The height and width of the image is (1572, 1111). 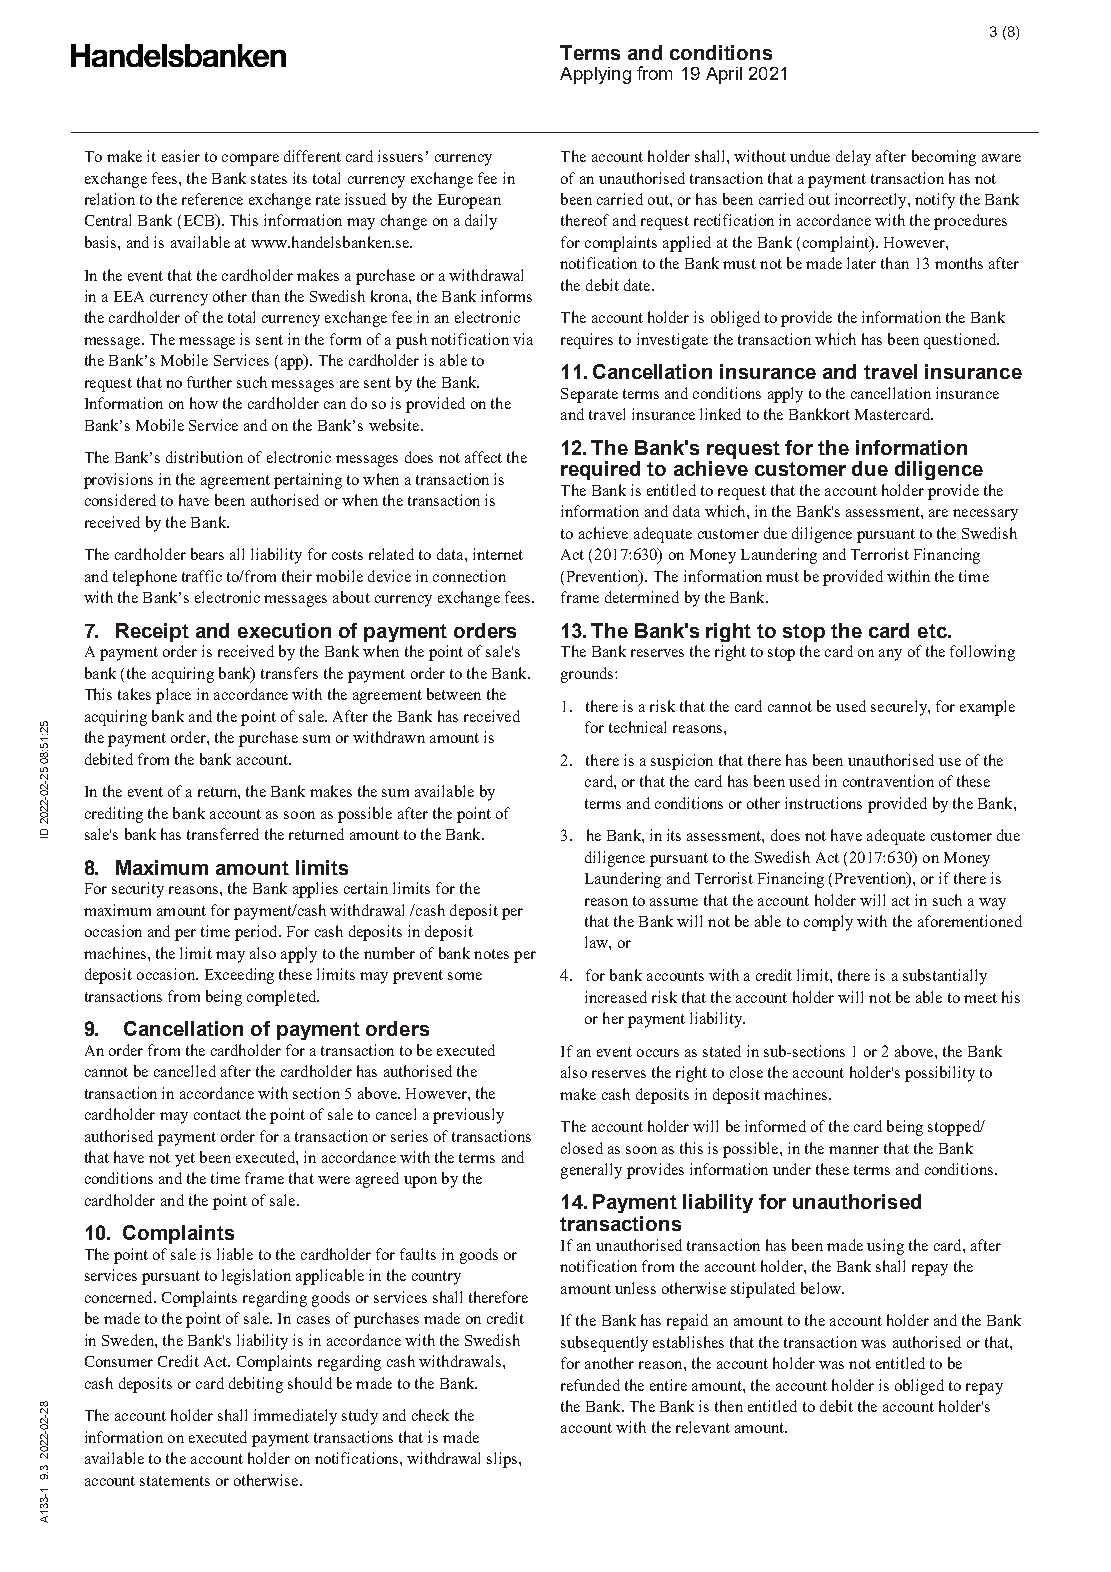 What do you see at coordinates (600, 470) in the image?
I see `required` at bounding box center [600, 470].
